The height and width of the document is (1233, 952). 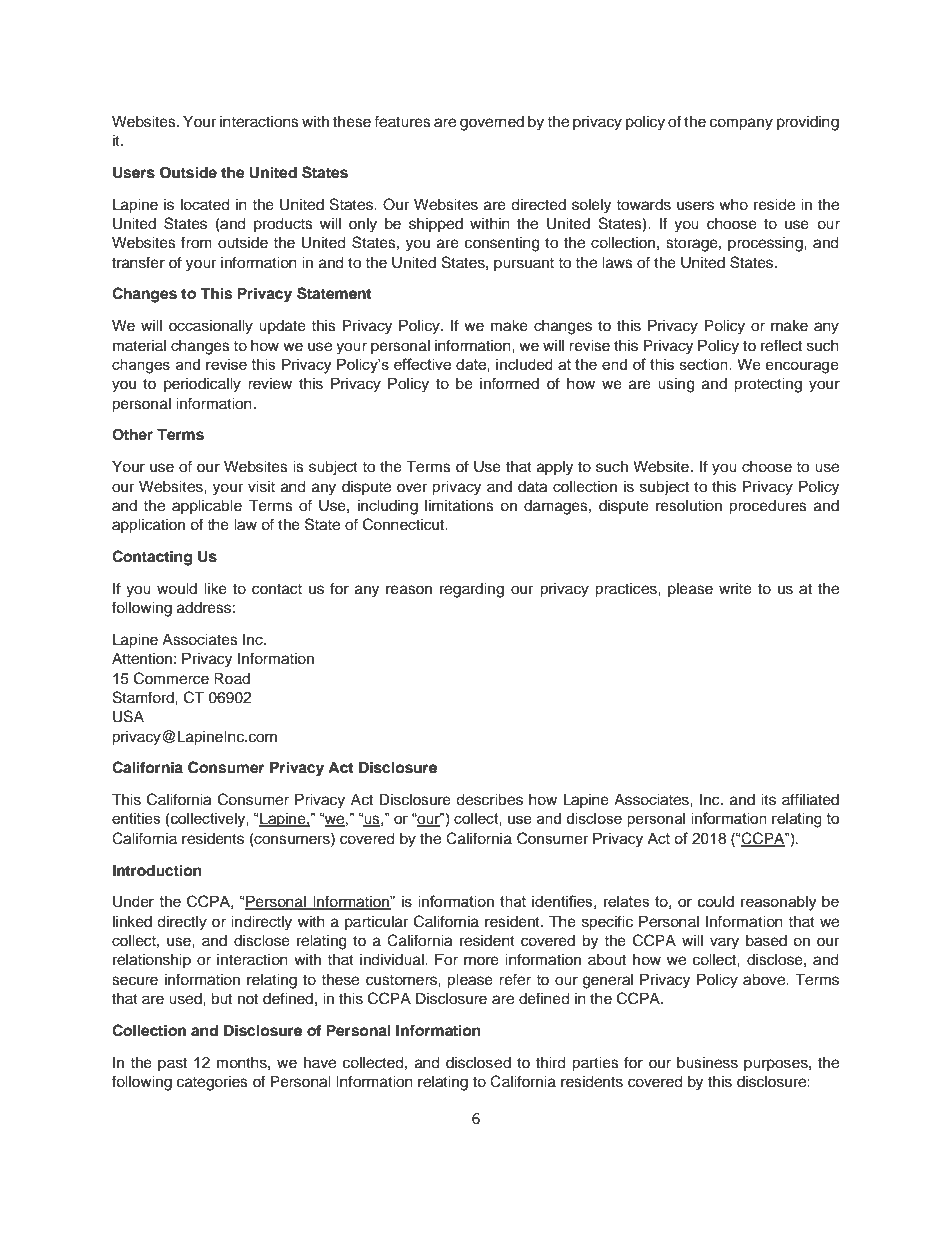 I want to click on its, so click(x=768, y=800).
